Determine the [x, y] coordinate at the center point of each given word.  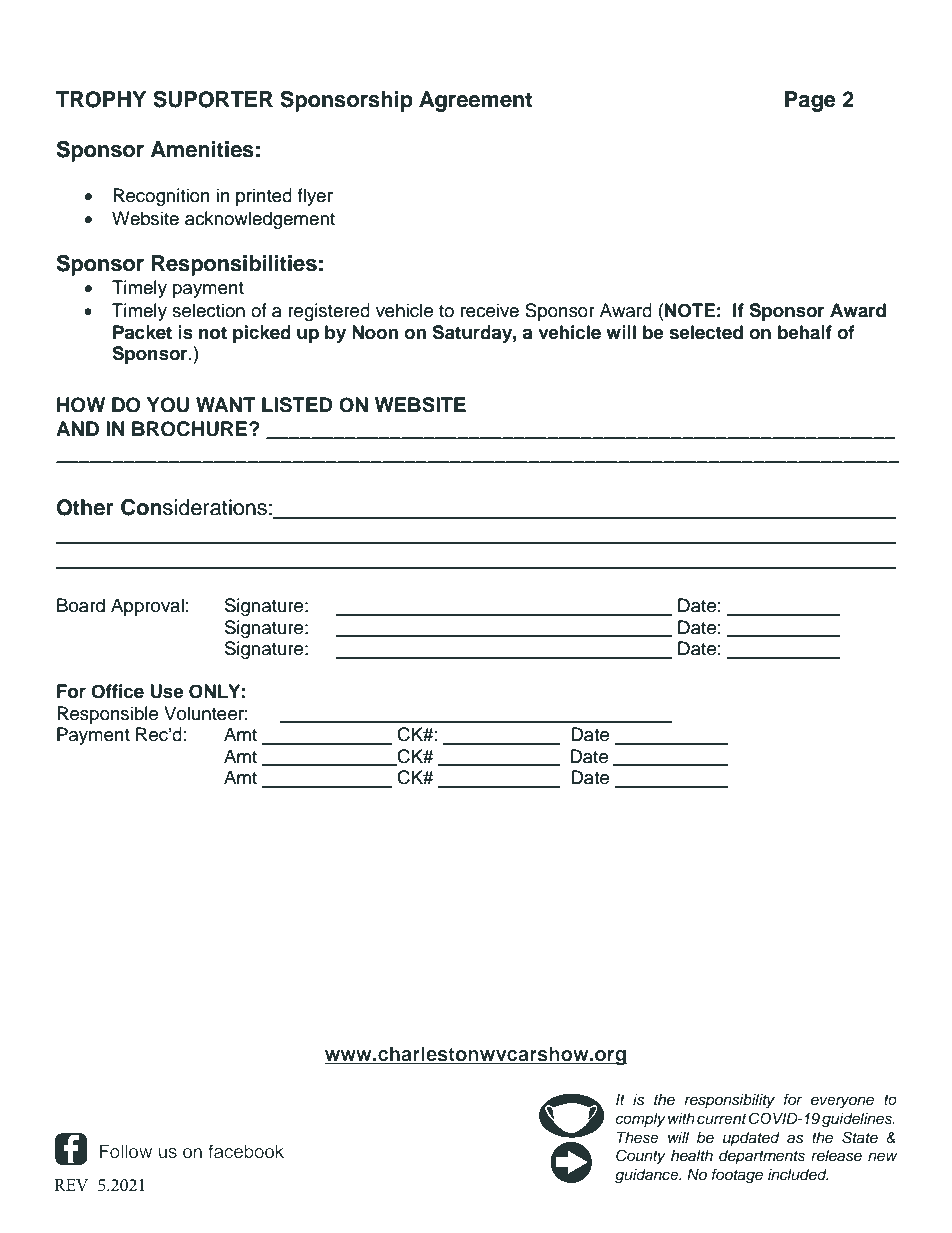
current [722, 1119]
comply [640, 1120]
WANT [225, 404]
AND [77, 428]
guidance [648, 1176]
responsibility [730, 1101]
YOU [168, 405]
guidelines [858, 1120]
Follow [126, 1151]
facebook [246, 1151]
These [638, 1138]
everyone [842, 1102]
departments [762, 1157]
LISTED [297, 405]
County [641, 1157]
